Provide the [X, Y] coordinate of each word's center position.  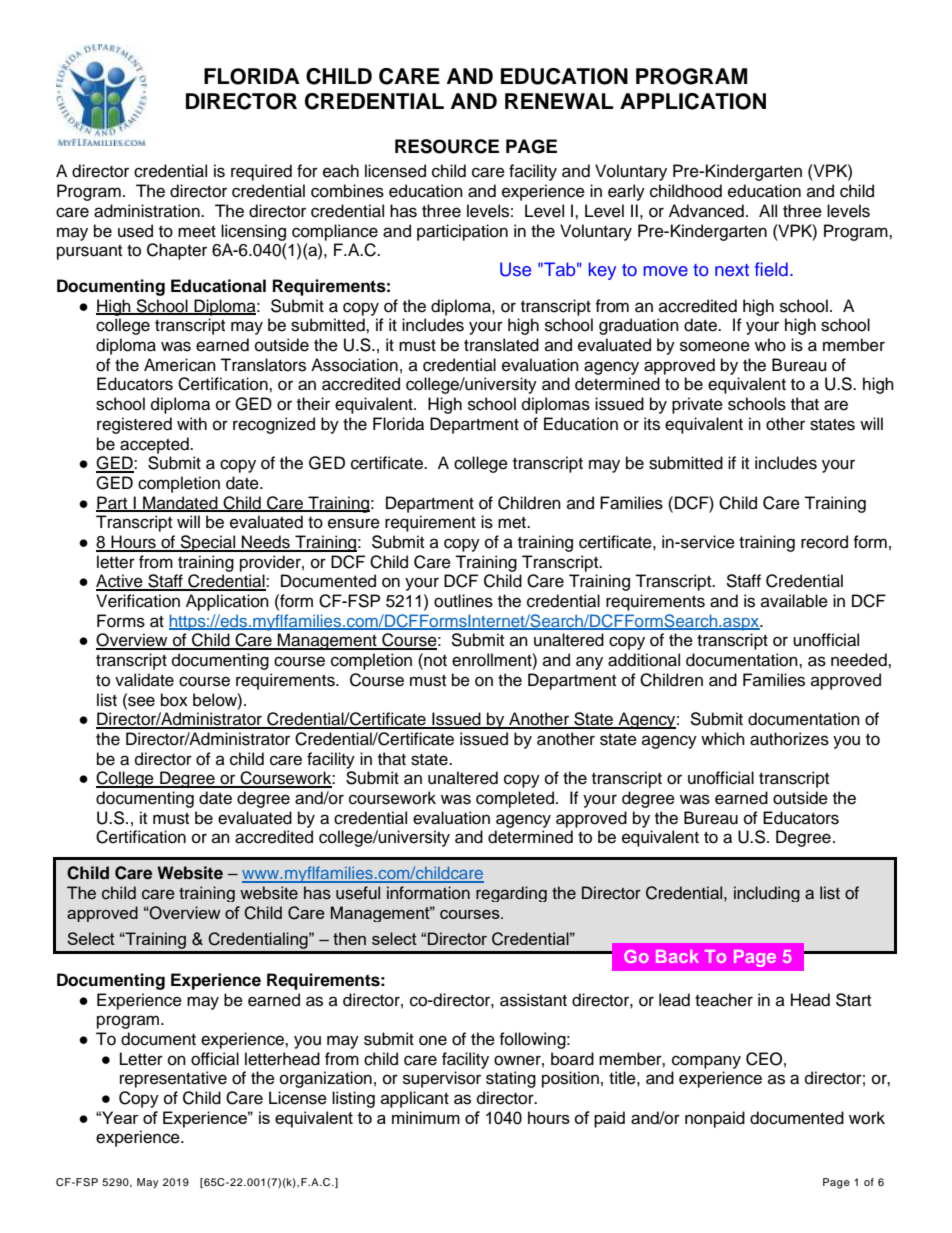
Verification [138, 601]
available [794, 601]
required [261, 172]
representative [173, 1079]
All [768, 210]
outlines [463, 601]
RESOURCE [447, 146]
